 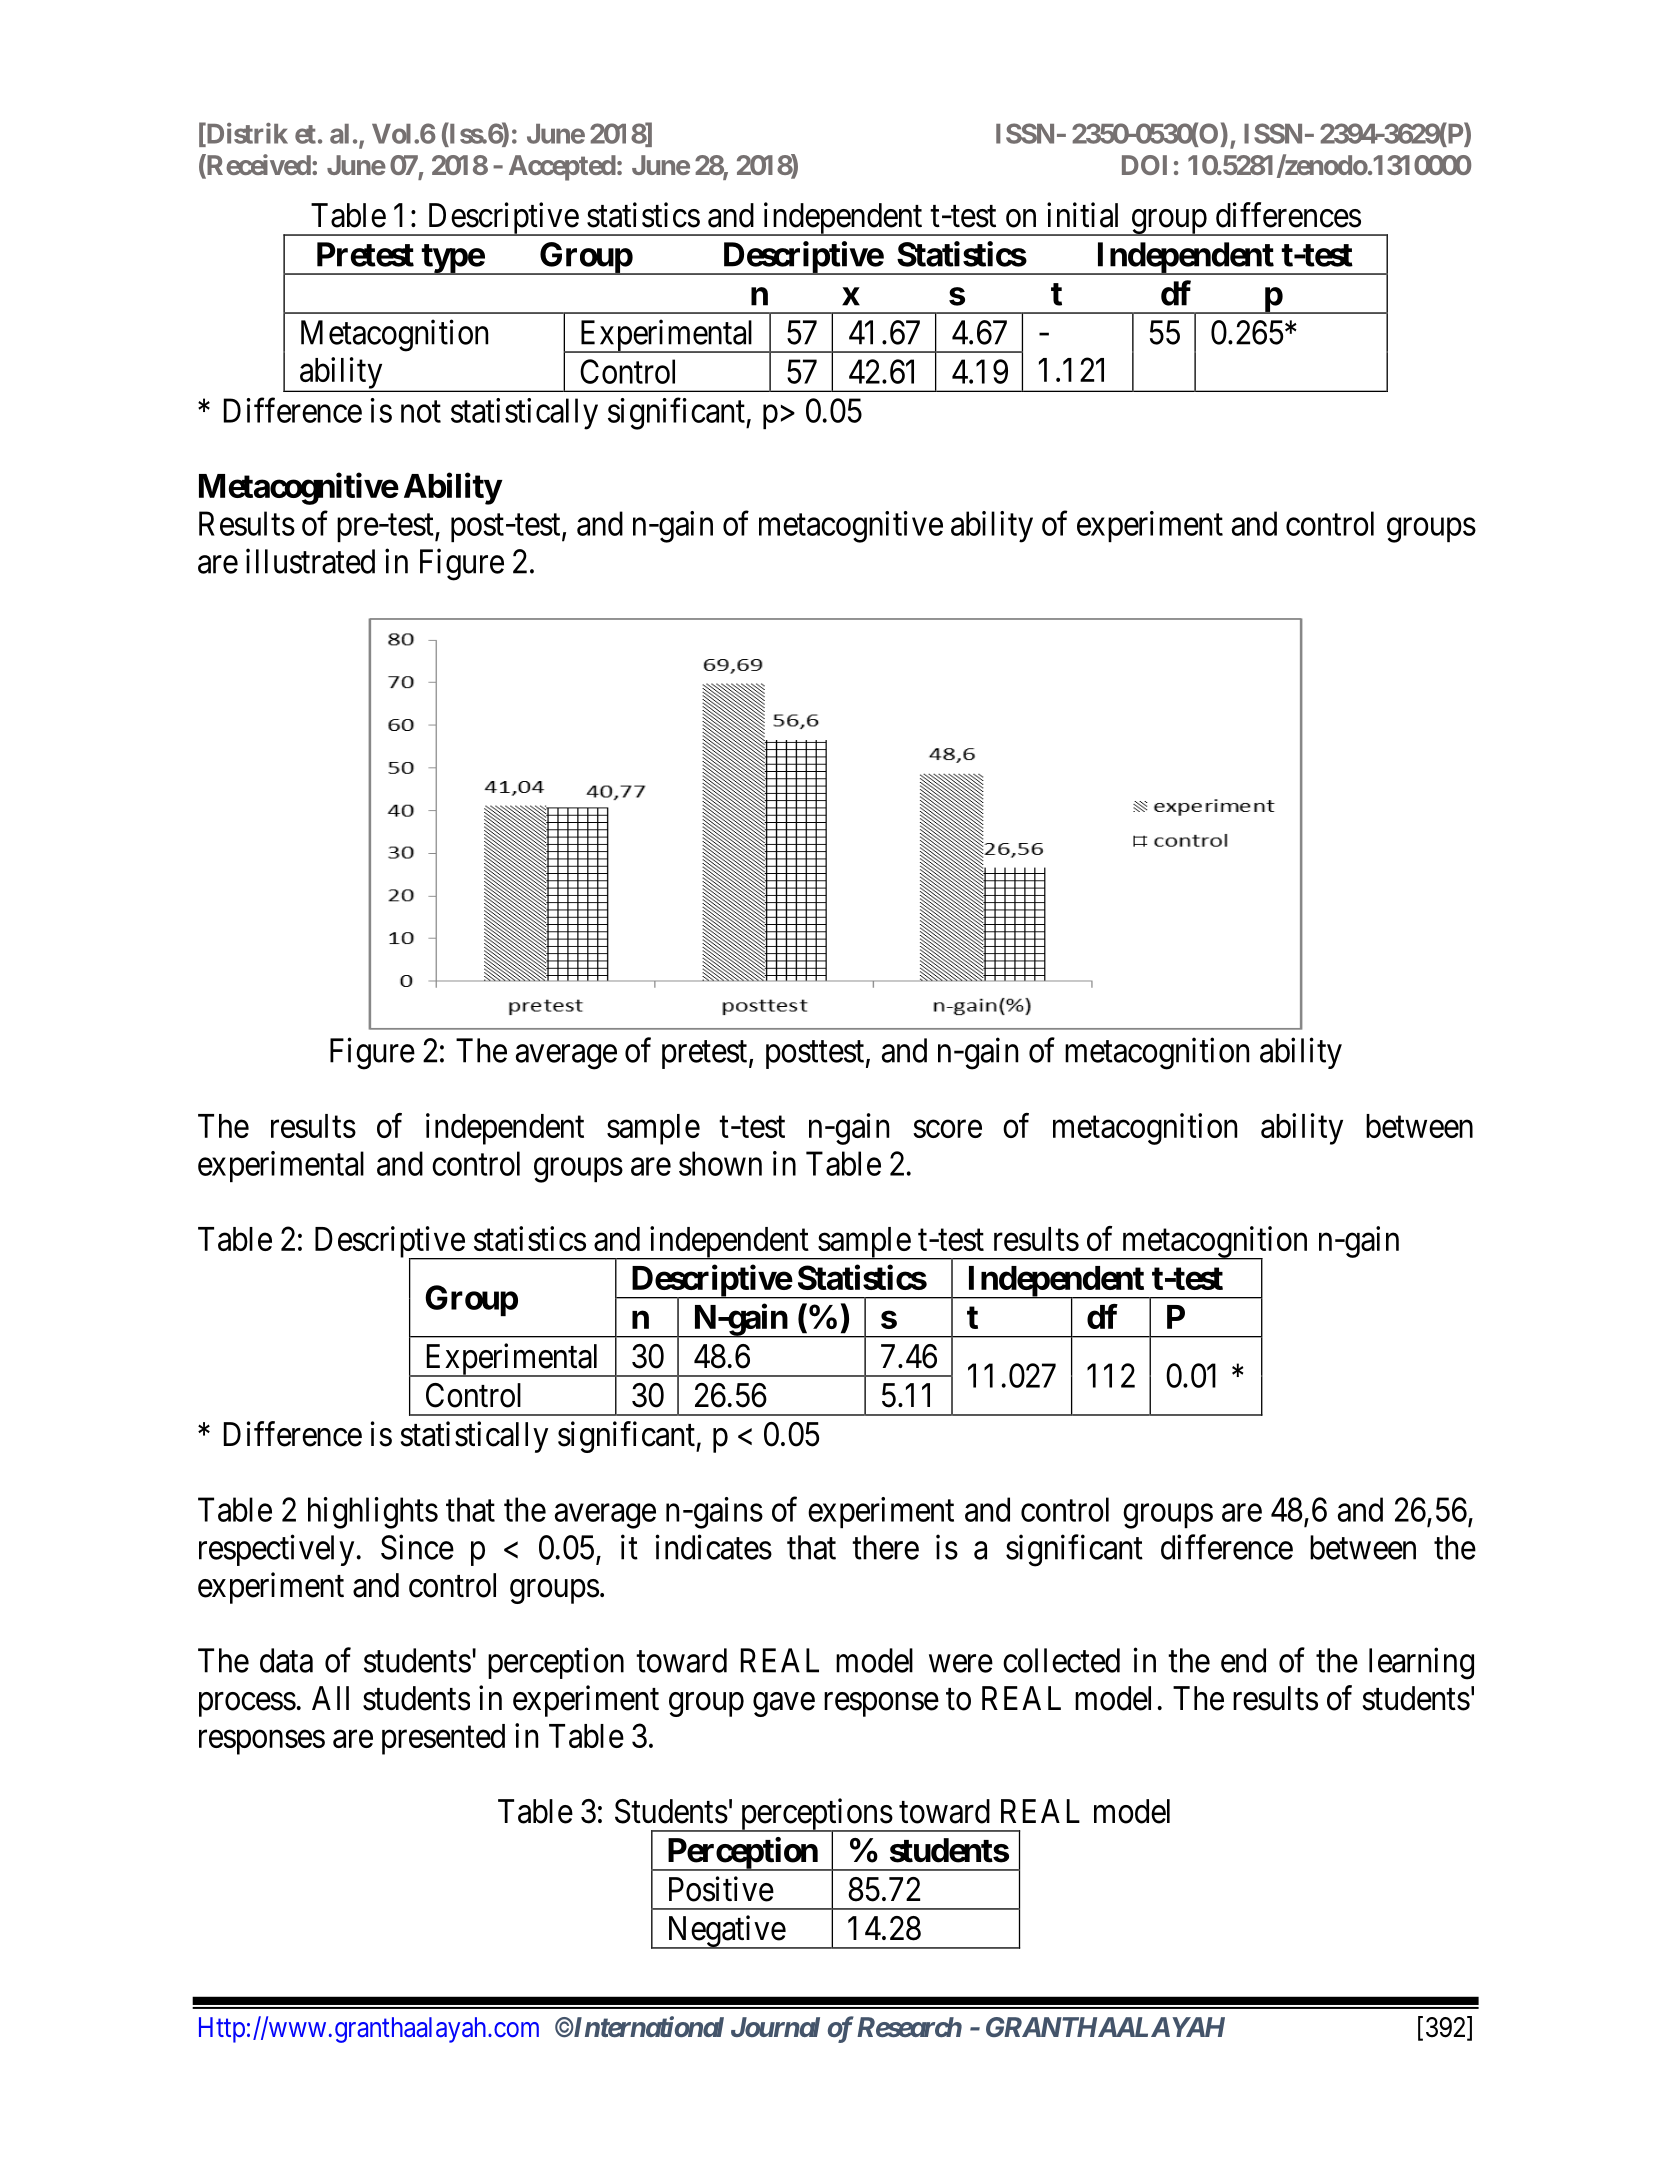 I want to click on presented, so click(x=443, y=1739).
